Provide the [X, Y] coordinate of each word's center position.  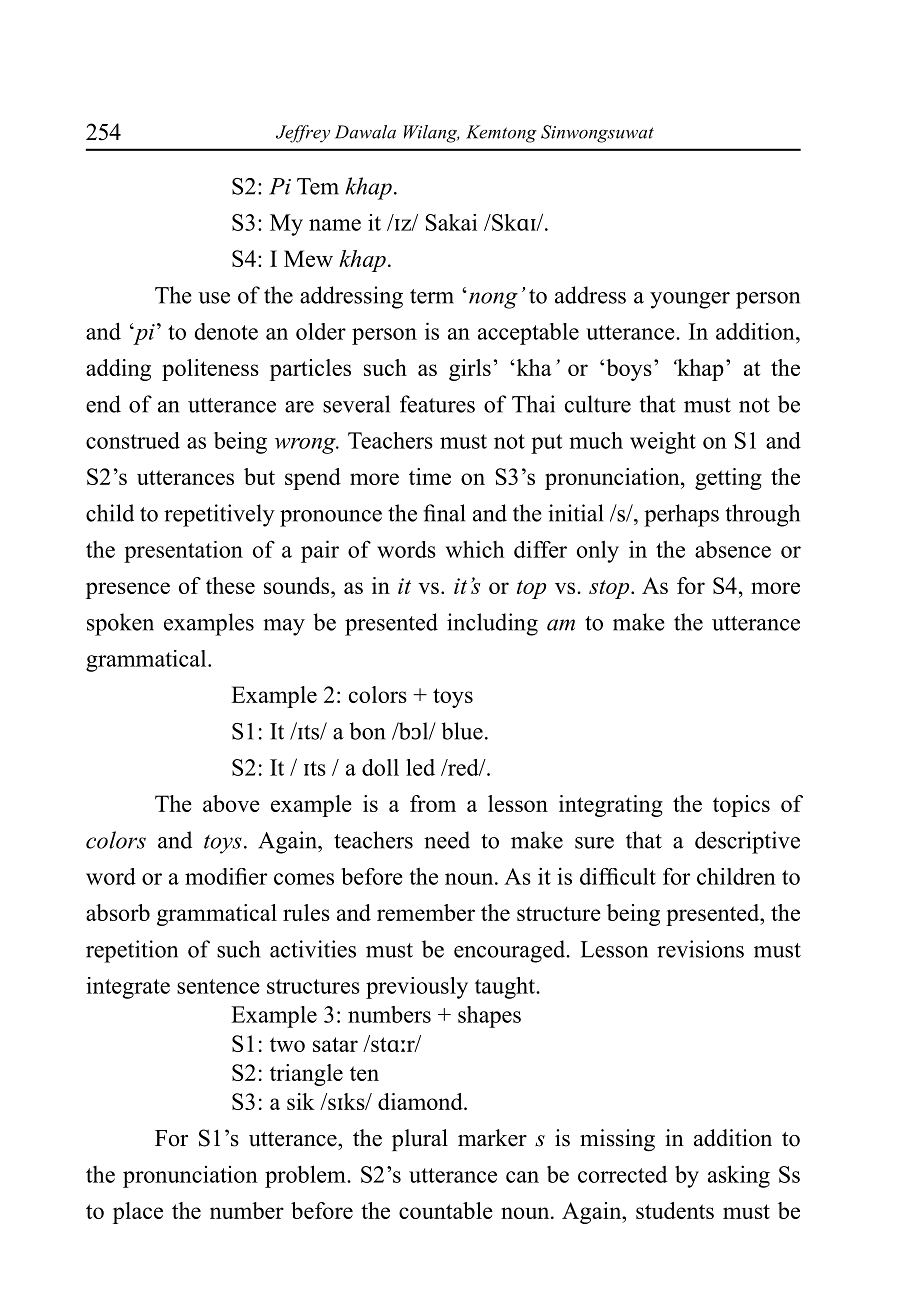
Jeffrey [303, 134]
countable [446, 1210]
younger [690, 300]
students [675, 1210]
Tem [318, 186]
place [138, 1213]
